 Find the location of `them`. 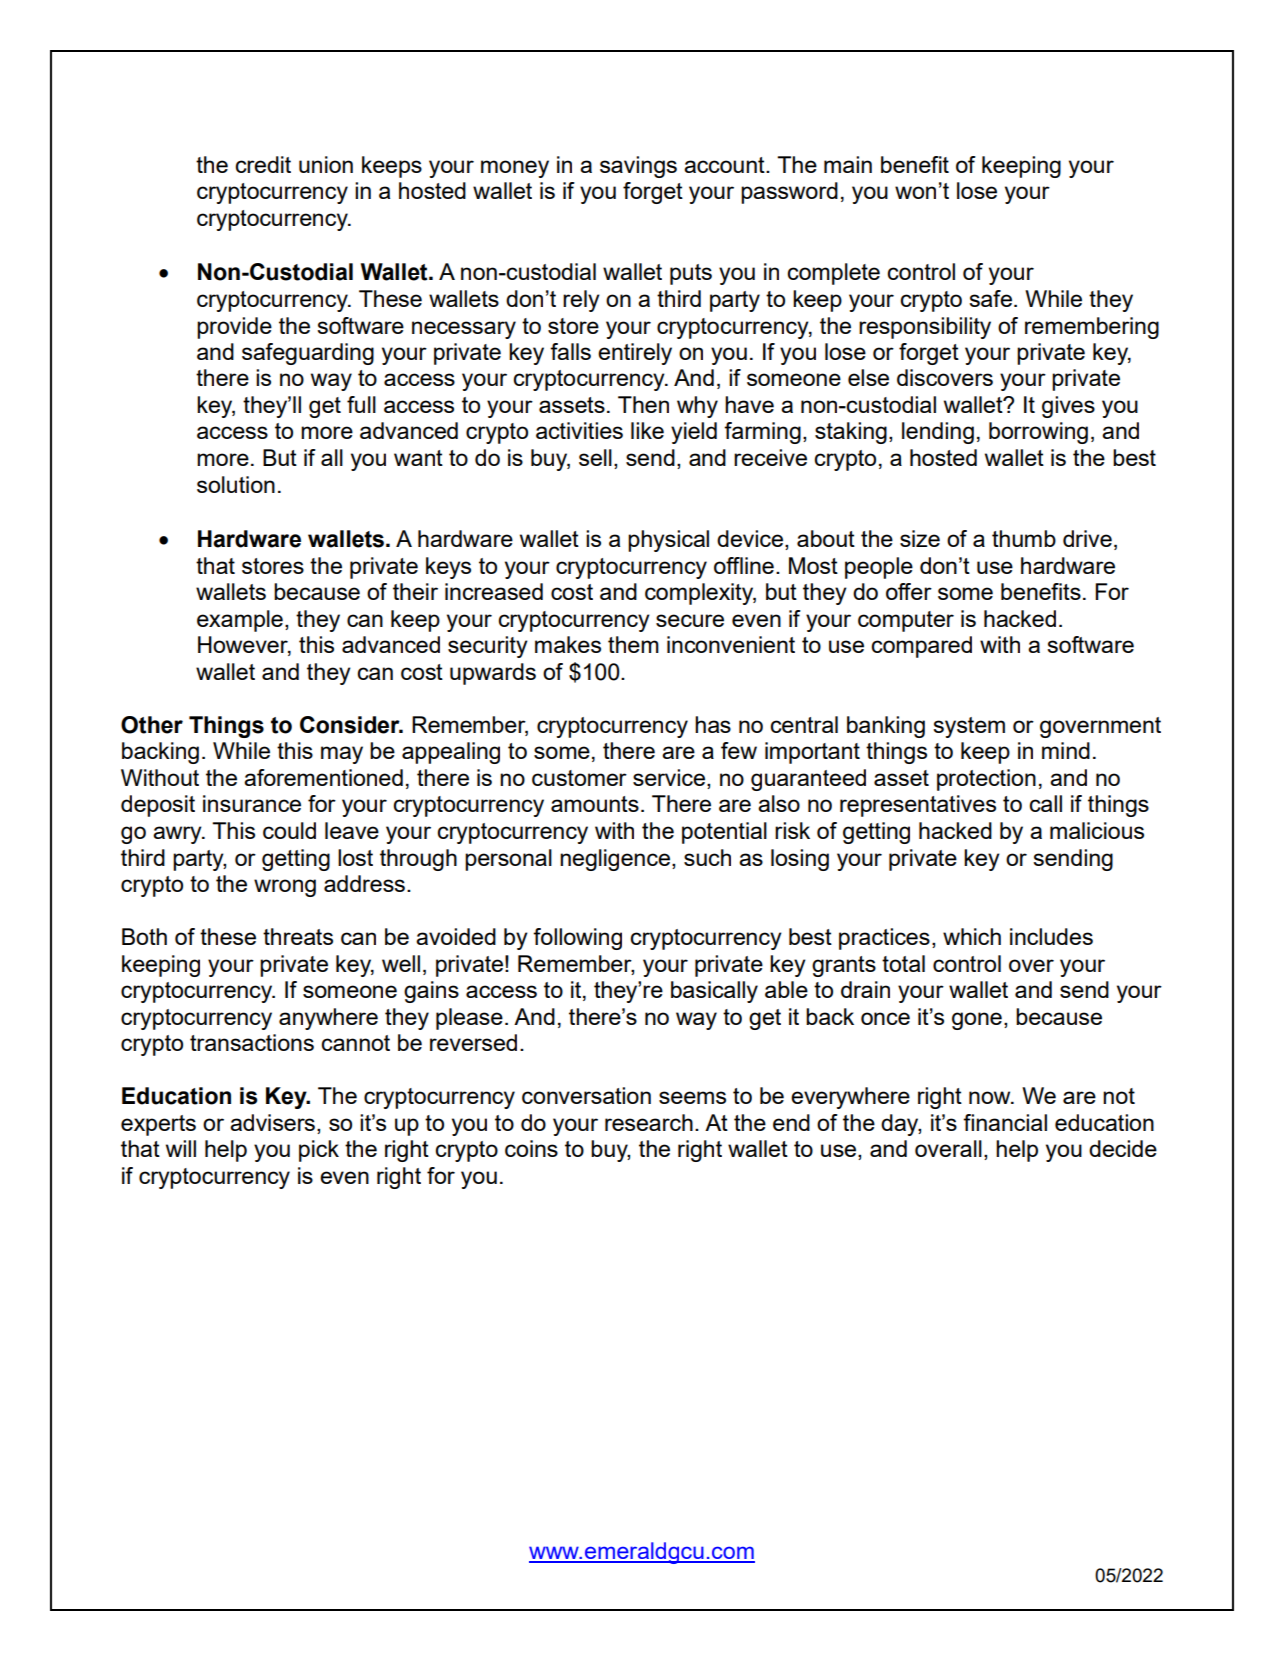

them is located at coordinates (633, 644).
